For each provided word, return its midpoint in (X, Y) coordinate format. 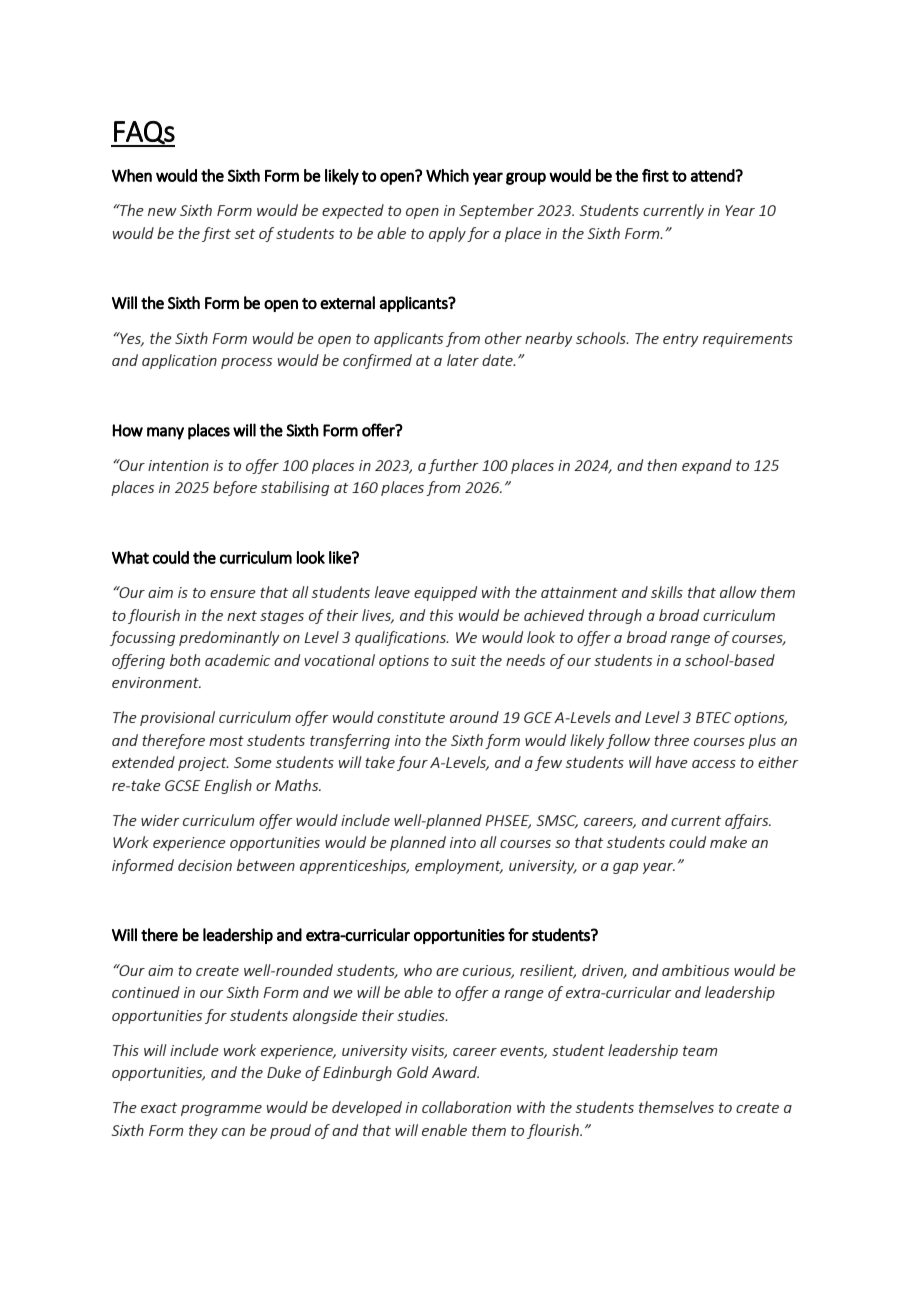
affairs (748, 821)
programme (221, 1110)
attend (713, 175)
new (162, 212)
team (700, 1051)
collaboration (466, 1107)
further (453, 466)
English (228, 786)
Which (447, 175)
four (412, 763)
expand (707, 466)
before (235, 488)
